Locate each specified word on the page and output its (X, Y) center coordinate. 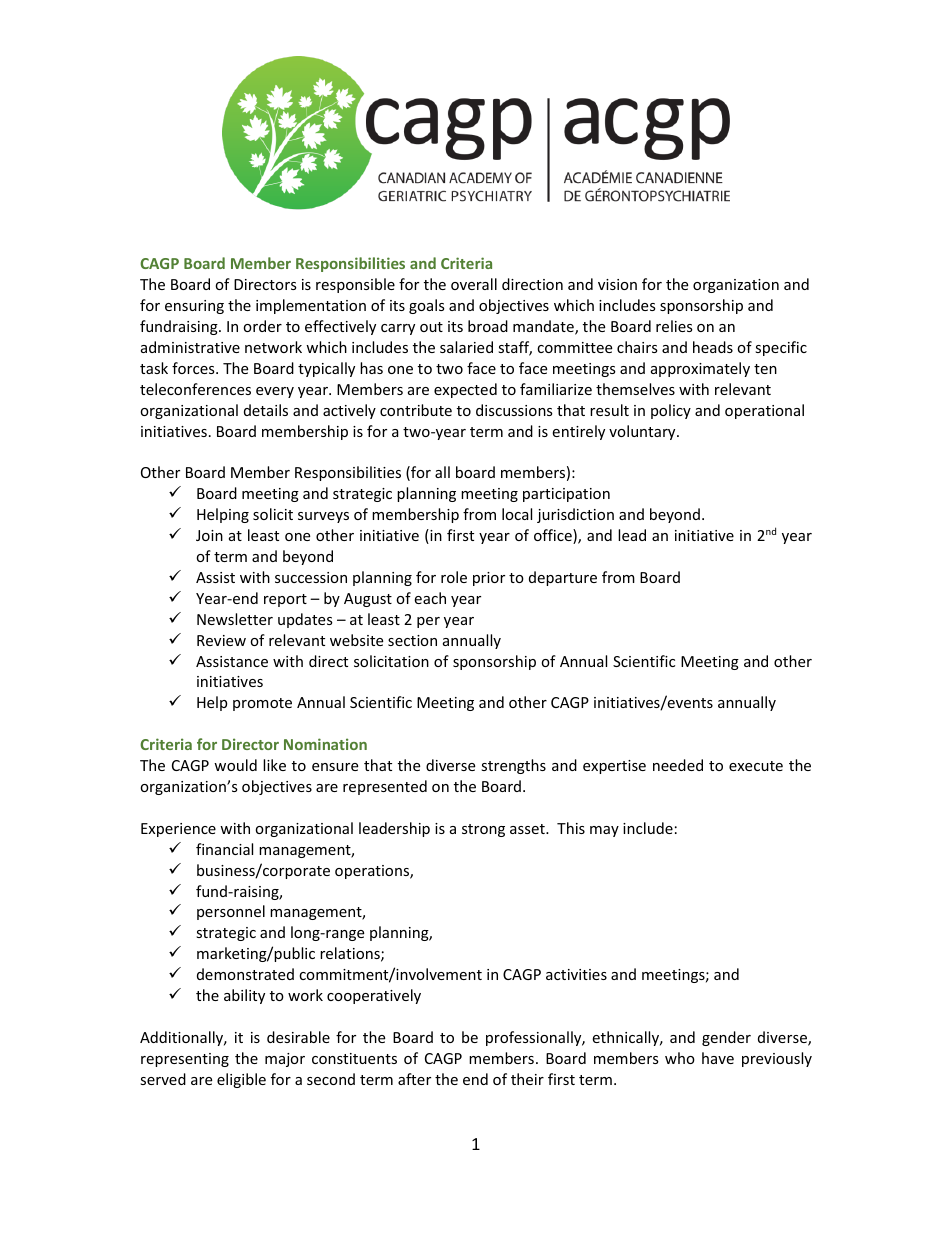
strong (483, 830)
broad (488, 326)
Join (209, 535)
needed (678, 765)
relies (674, 326)
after (414, 1079)
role (454, 577)
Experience (178, 830)
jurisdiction (575, 515)
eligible (241, 1080)
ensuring (194, 307)
